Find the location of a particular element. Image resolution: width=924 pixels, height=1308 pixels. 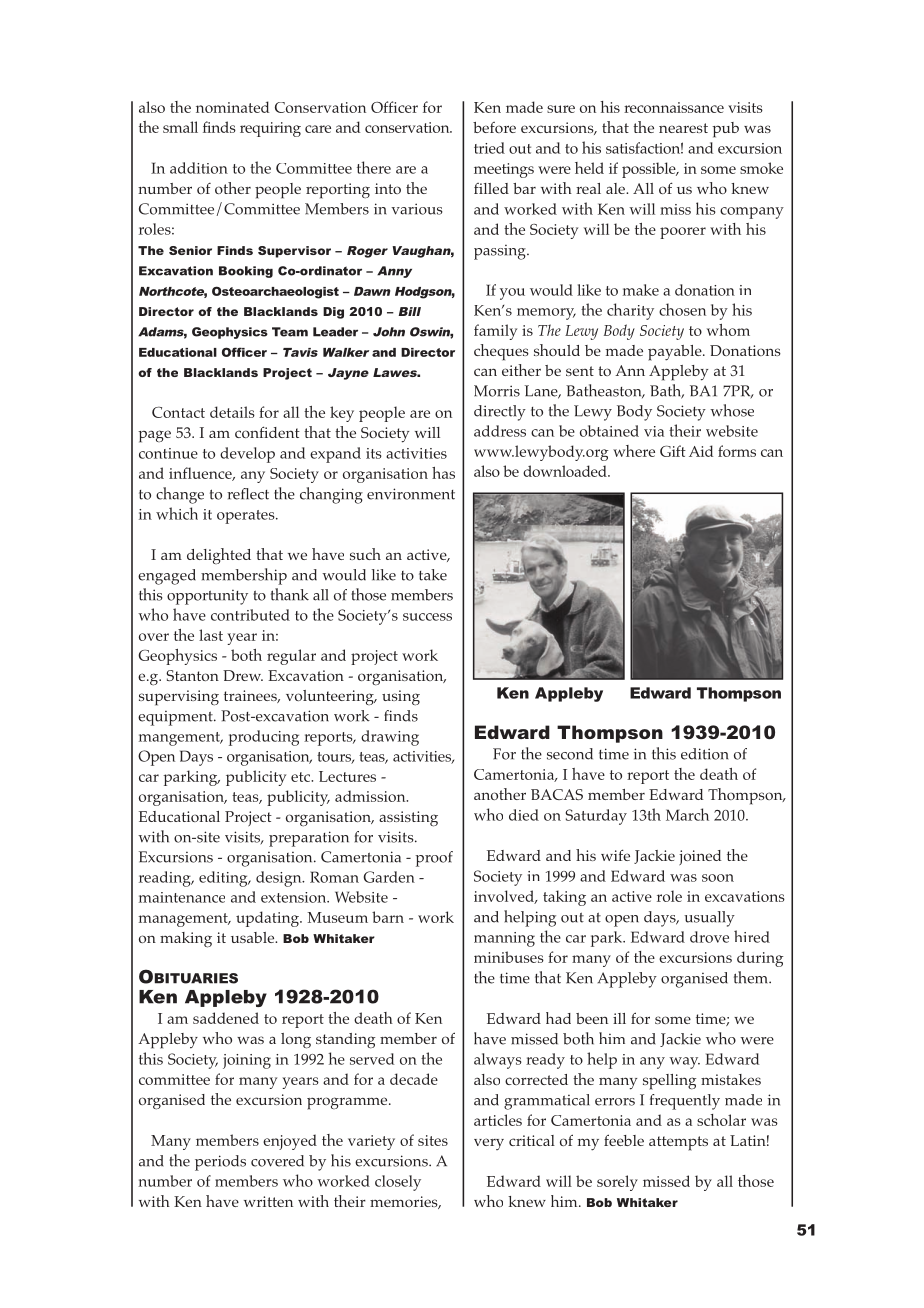

nominated is located at coordinates (232, 107).
